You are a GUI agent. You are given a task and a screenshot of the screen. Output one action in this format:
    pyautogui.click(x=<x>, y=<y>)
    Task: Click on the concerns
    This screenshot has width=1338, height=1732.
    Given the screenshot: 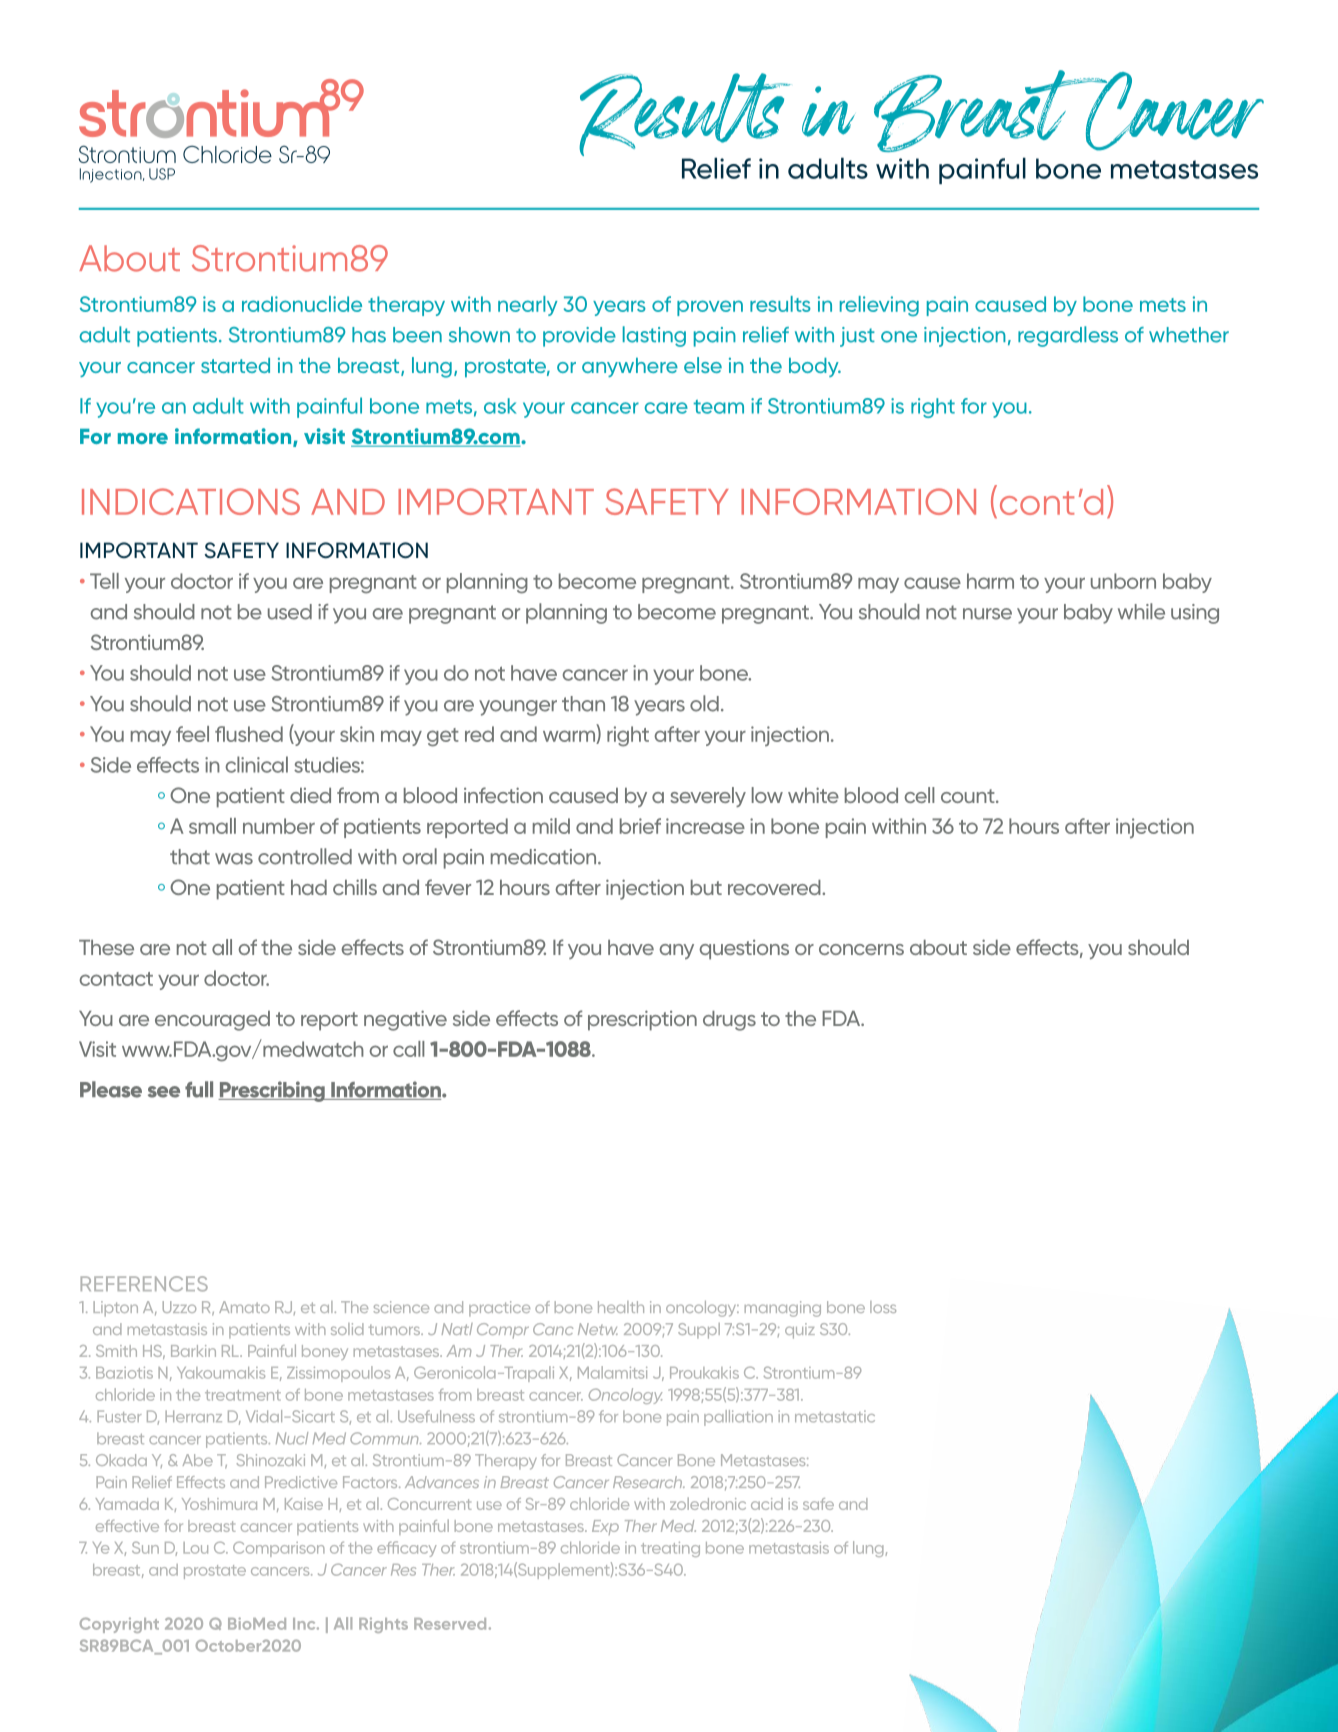 What is the action you would take?
    pyautogui.click(x=861, y=949)
